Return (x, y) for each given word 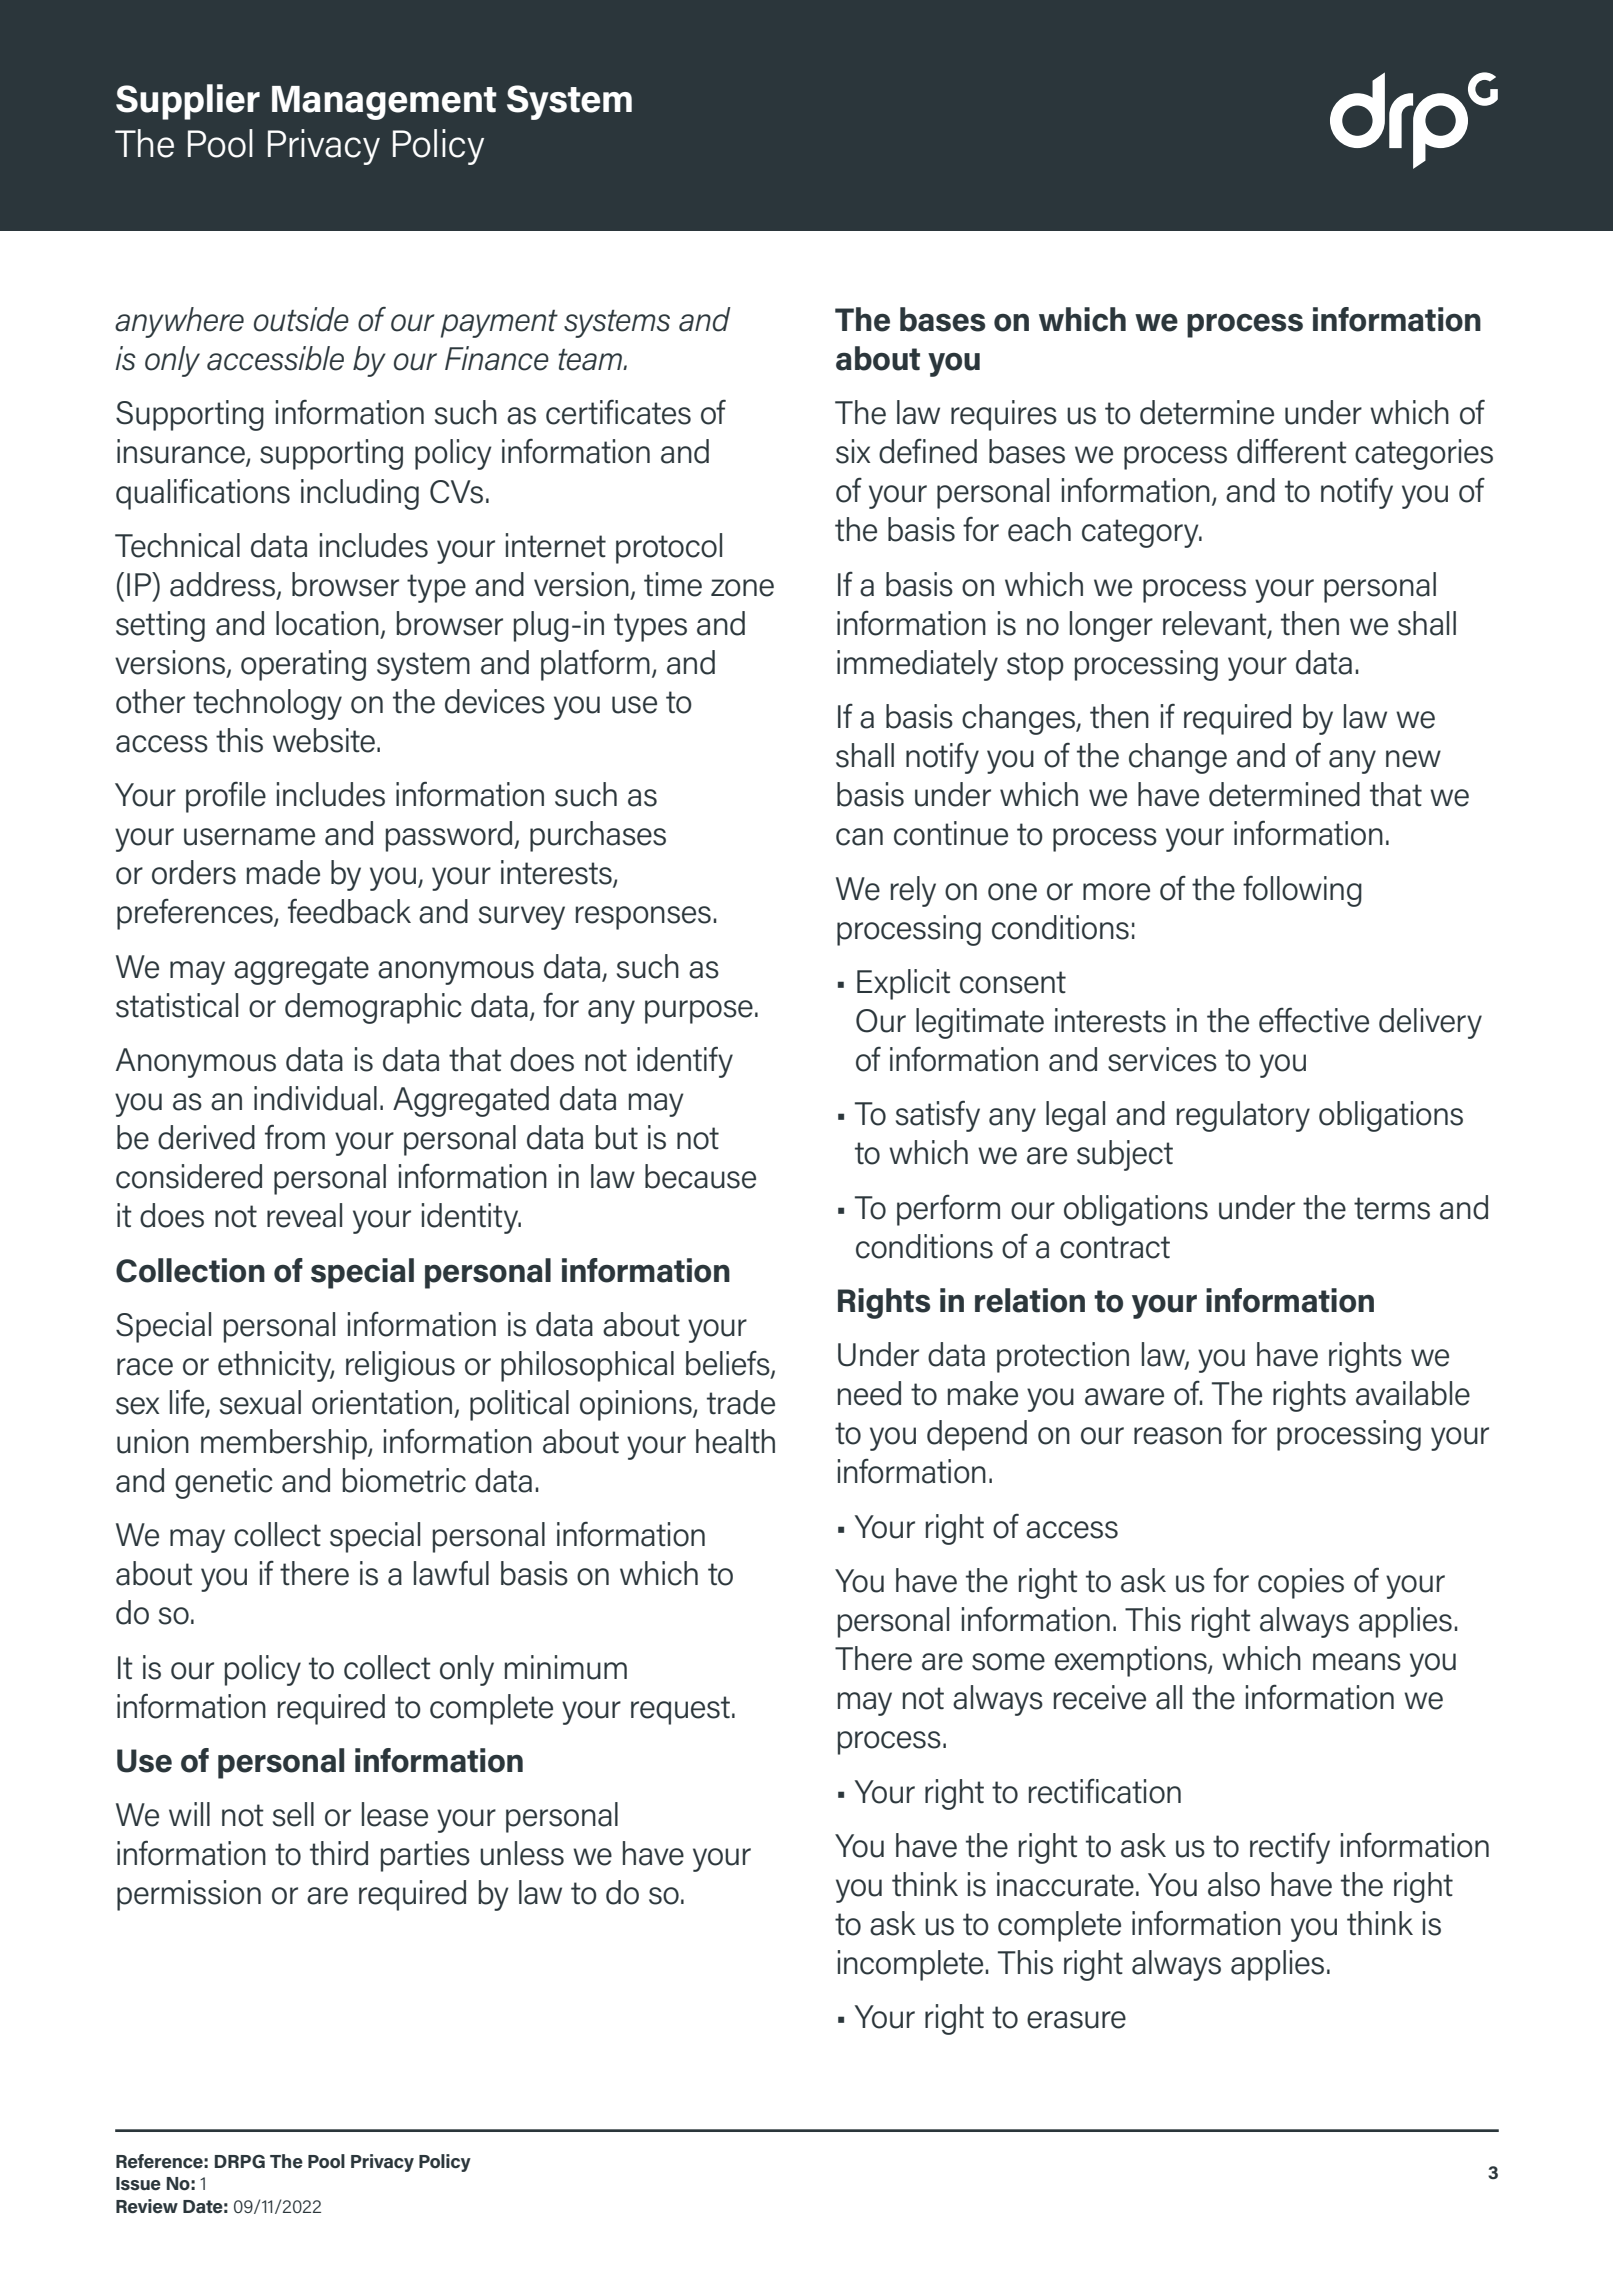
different (1292, 451)
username (249, 837)
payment (499, 324)
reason (1178, 1436)
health (735, 1441)
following (1302, 891)
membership (285, 1444)
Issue (138, 2184)
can (859, 837)
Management (384, 103)
